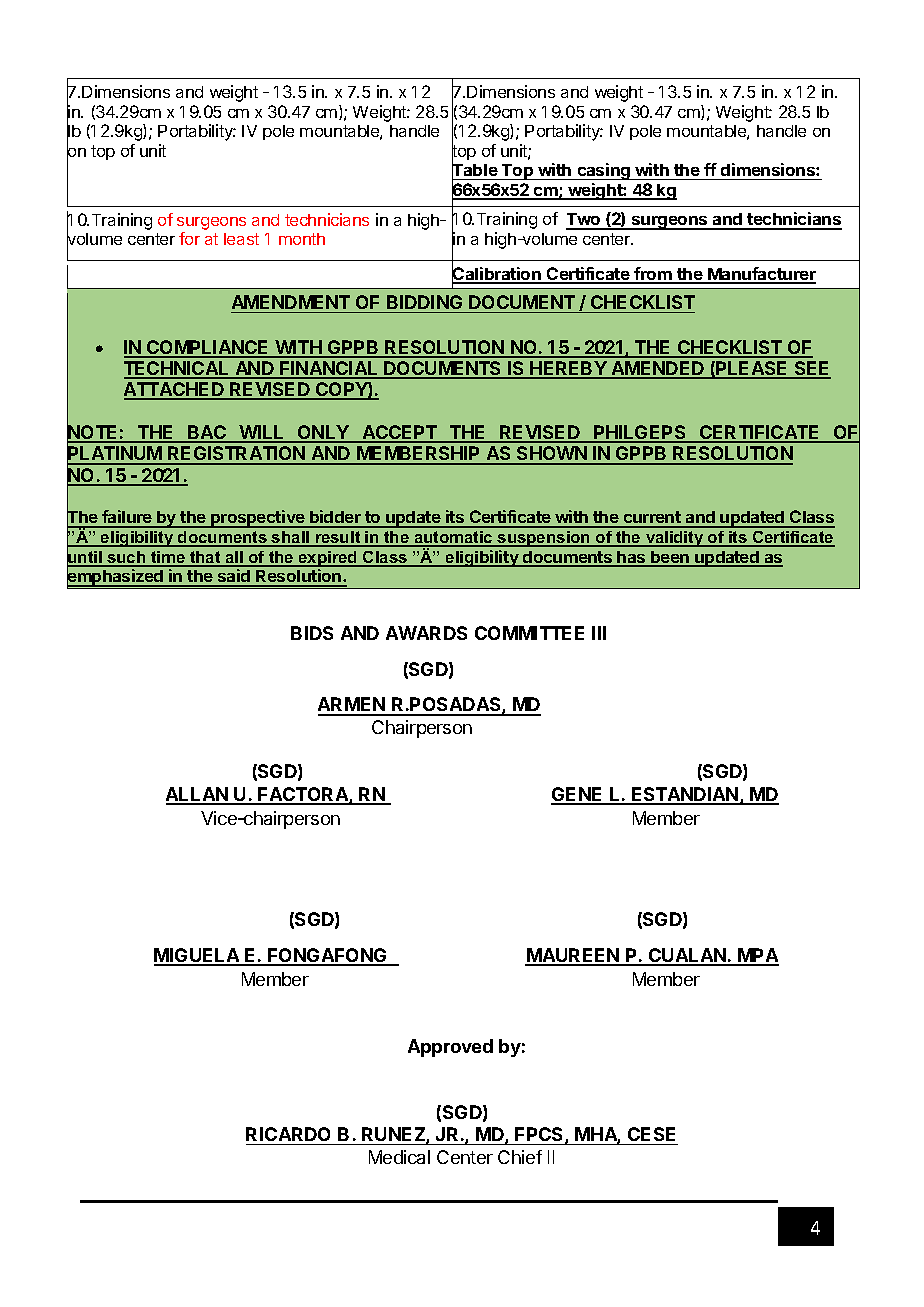  I want to click on ALLAN, so click(198, 795).
